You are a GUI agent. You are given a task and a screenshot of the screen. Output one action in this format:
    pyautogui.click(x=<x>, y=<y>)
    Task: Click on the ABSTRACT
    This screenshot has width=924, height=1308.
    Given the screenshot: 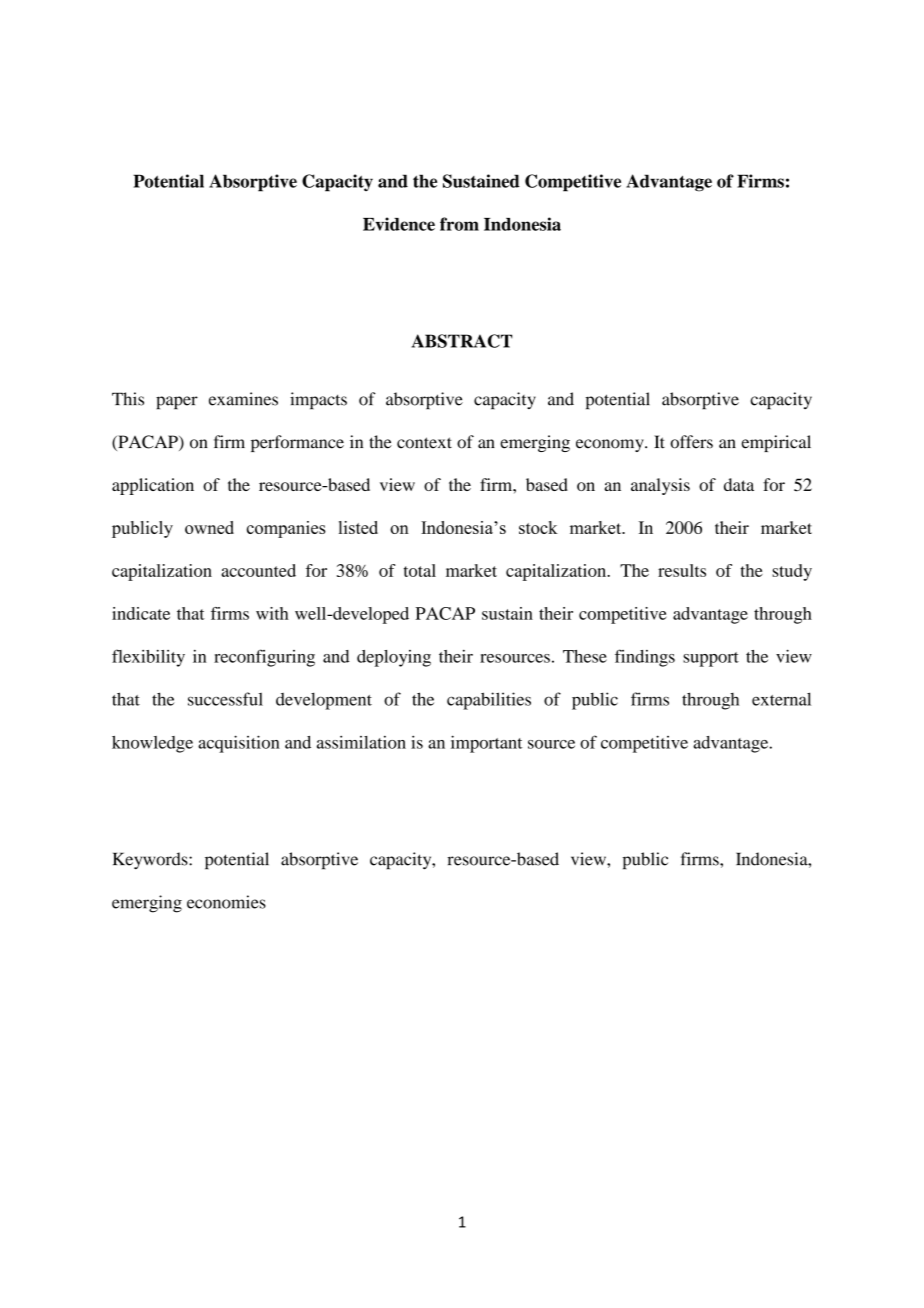 What is the action you would take?
    pyautogui.click(x=462, y=341)
